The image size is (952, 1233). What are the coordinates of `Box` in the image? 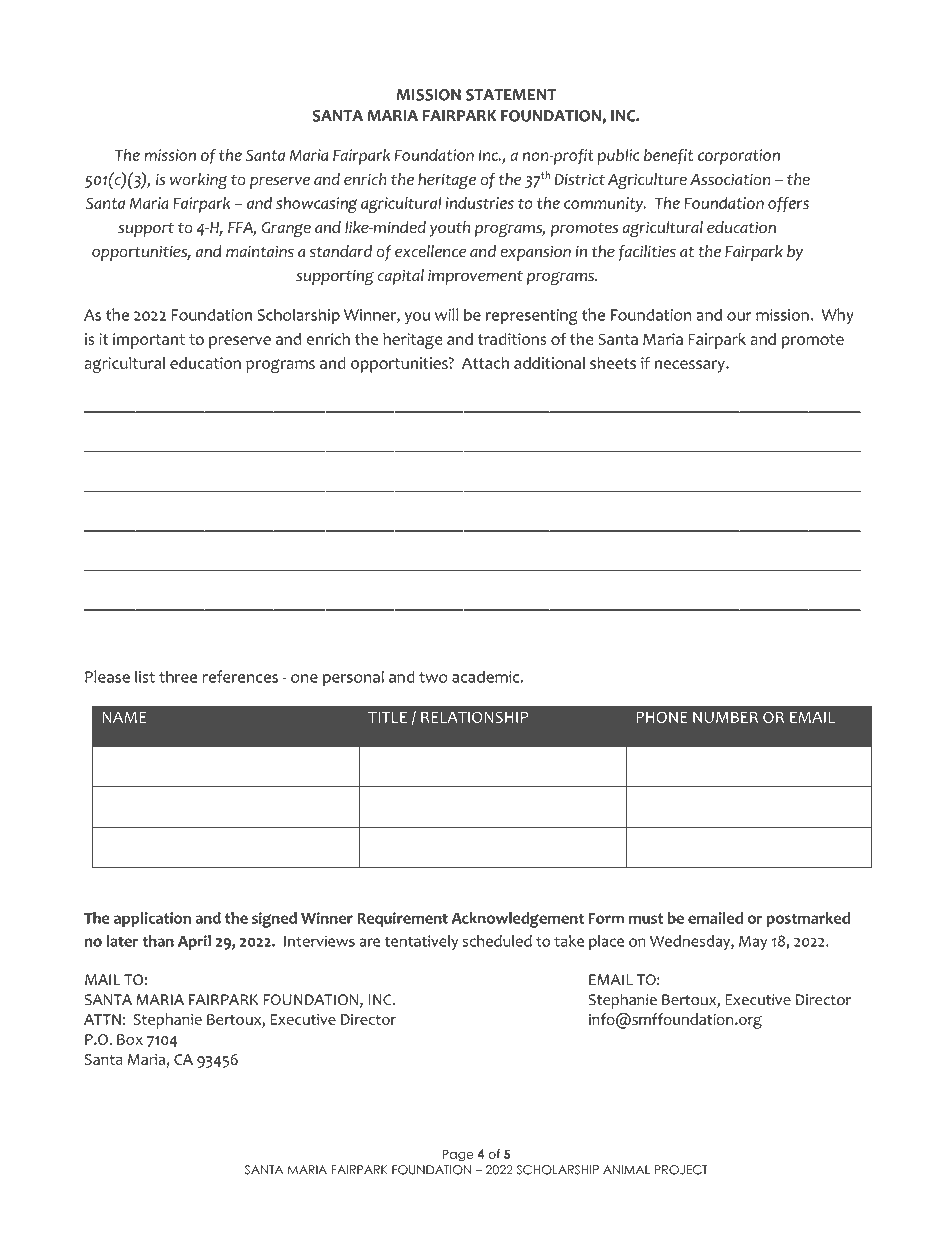 It's located at (130, 1039).
